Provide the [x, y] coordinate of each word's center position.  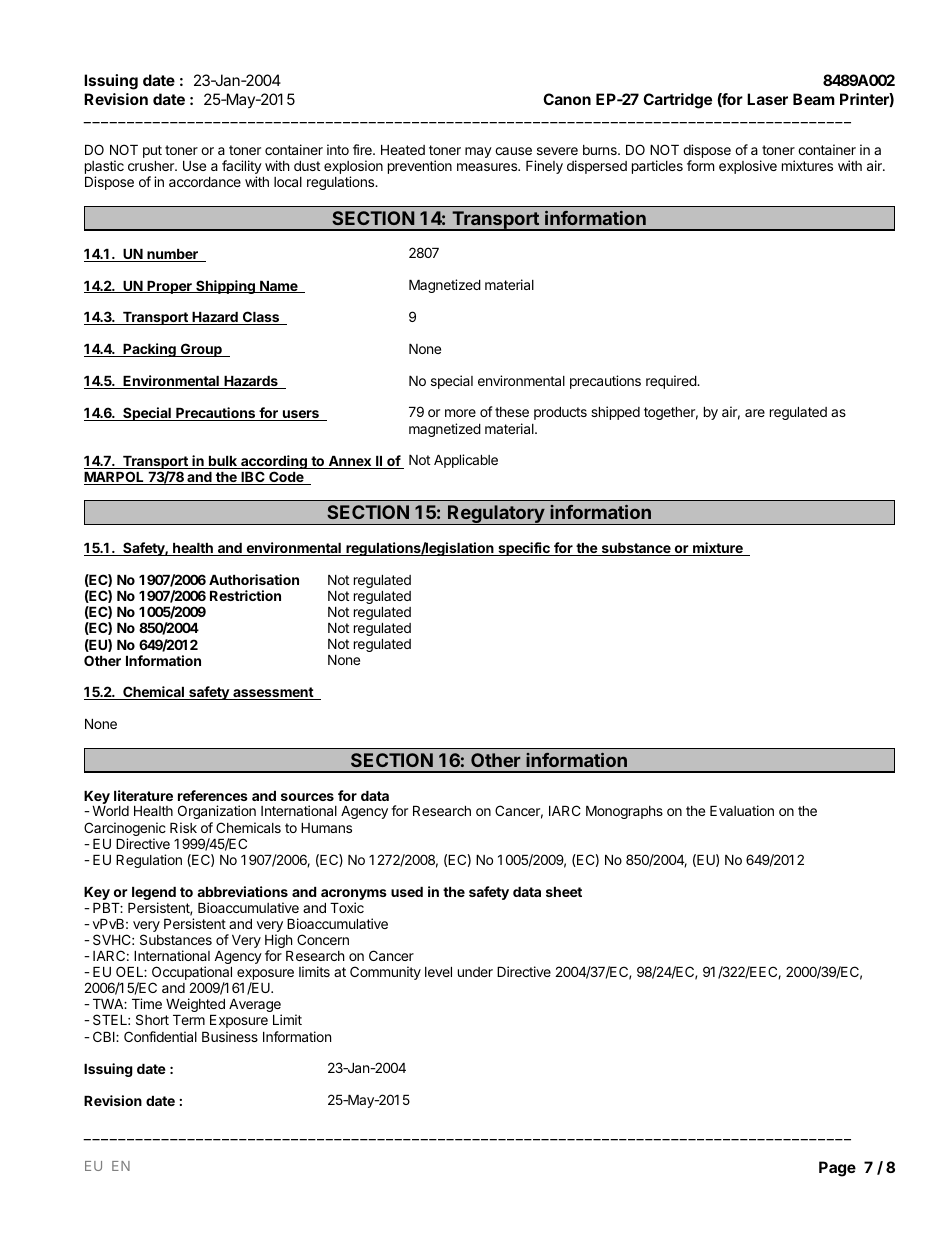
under [475, 972]
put [152, 151]
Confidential [160, 1036]
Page [837, 1169]
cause [513, 151]
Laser [767, 99]
